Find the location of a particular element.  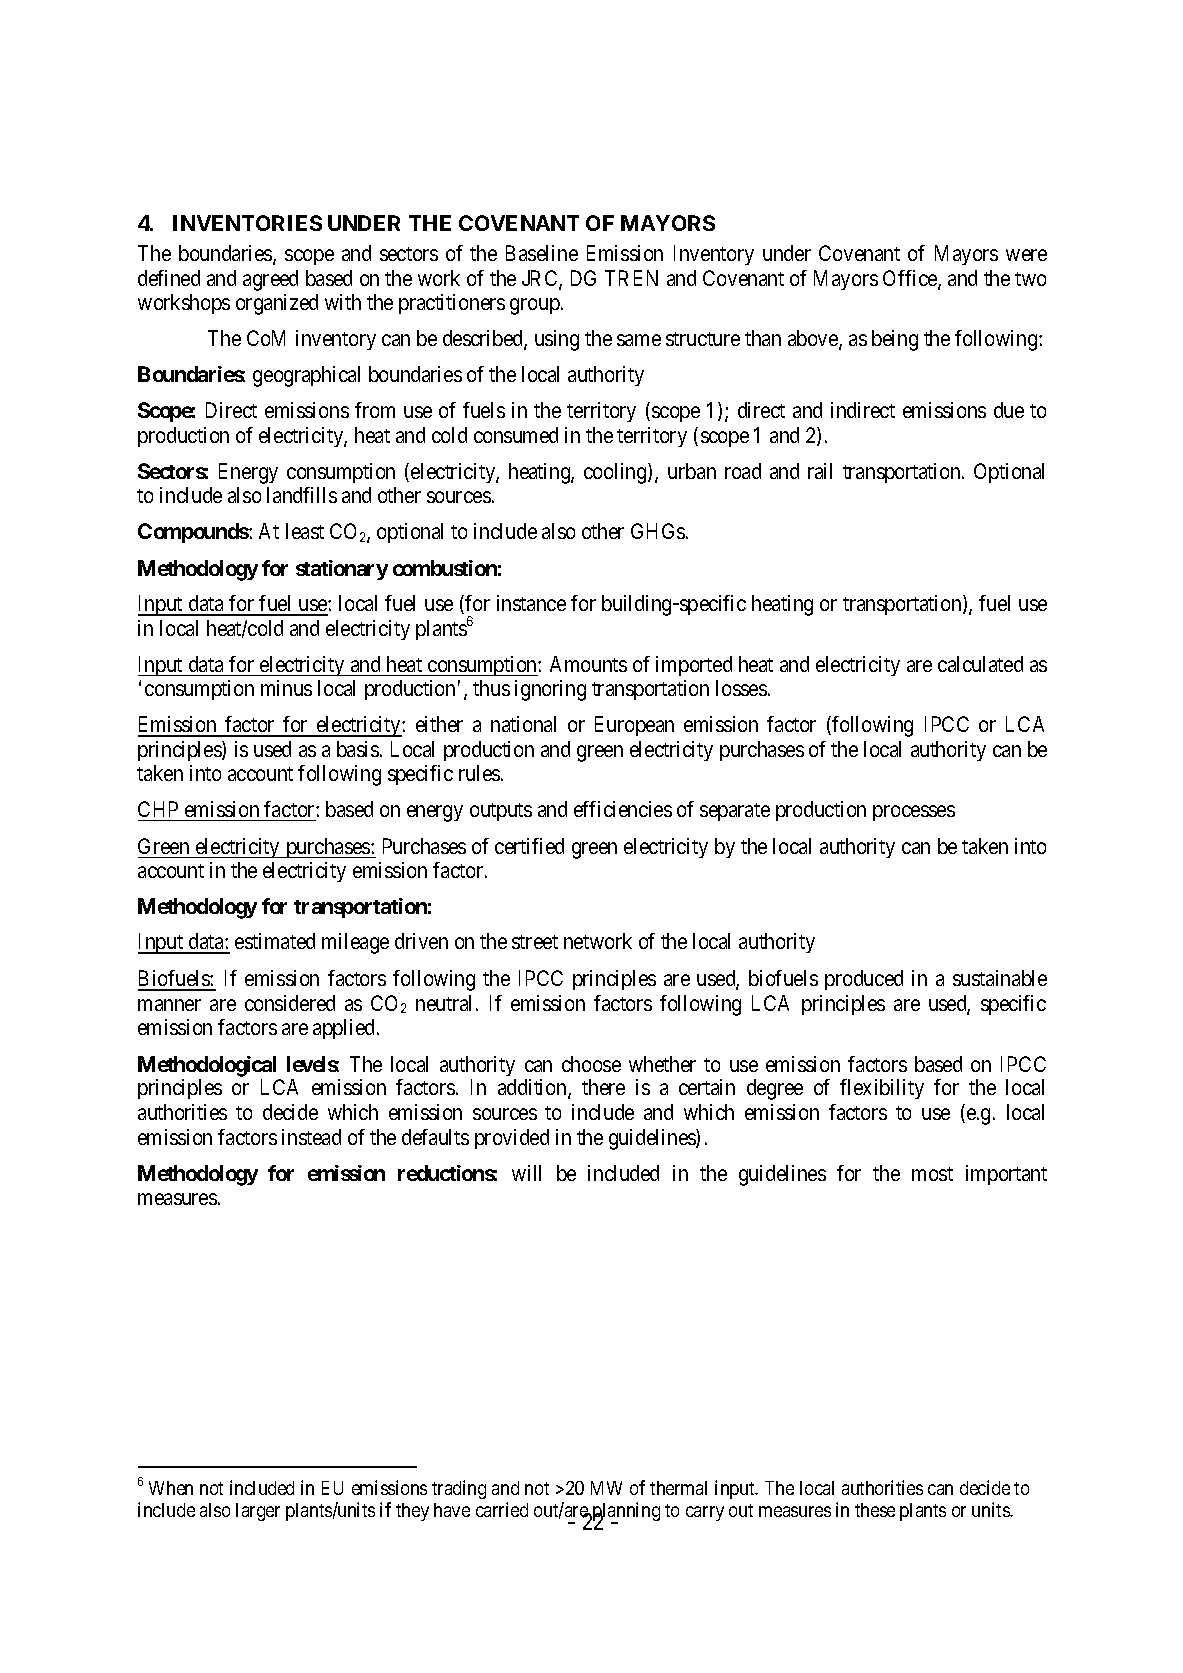

rail is located at coordinates (820, 471).
